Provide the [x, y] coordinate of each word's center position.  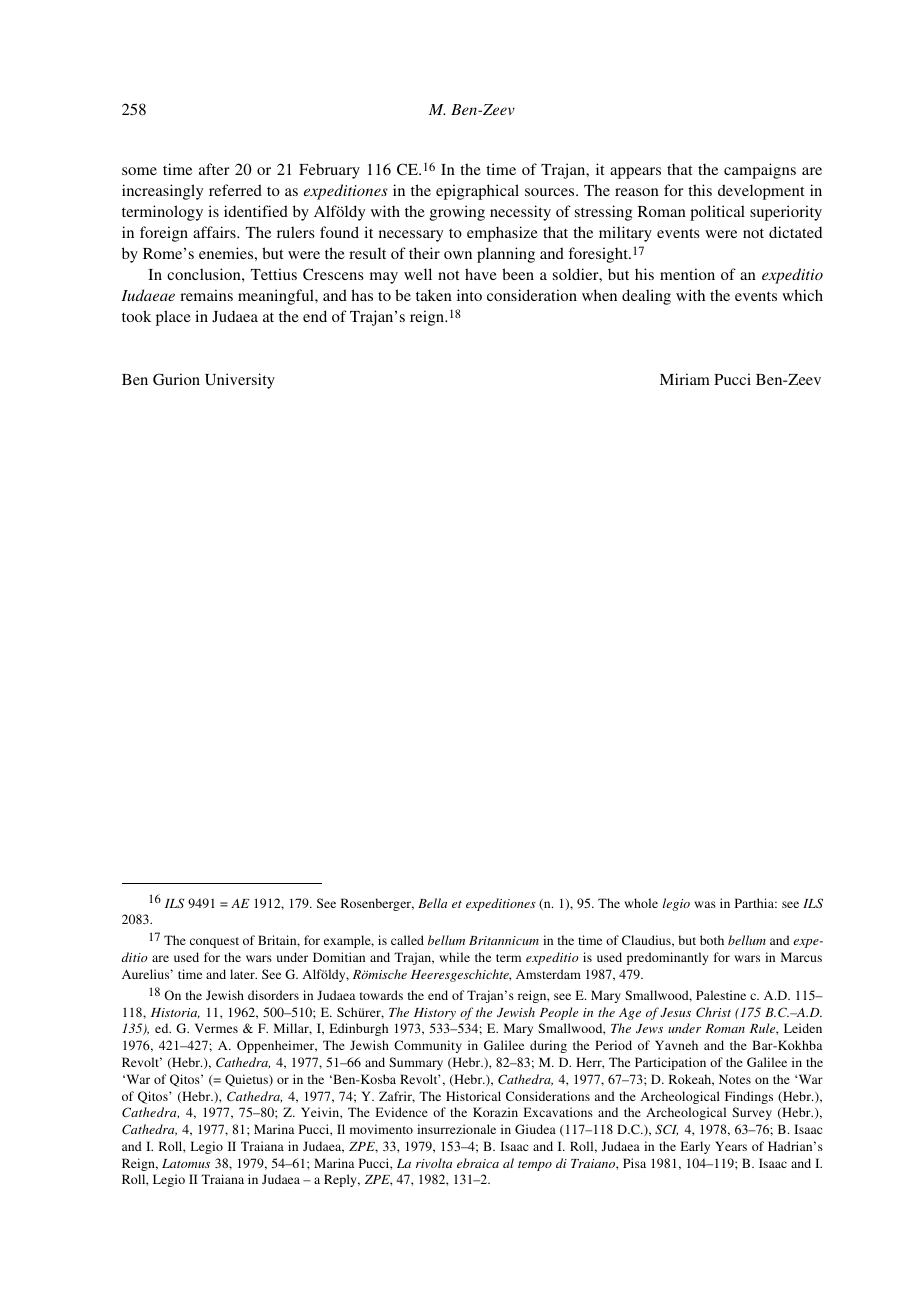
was [705, 904]
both [712, 940]
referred [235, 190]
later [243, 974]
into [469, 295]
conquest [214, 942]
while [454, 957]
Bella [432, 903]
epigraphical [477, 192]
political [717, 213]
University [240, 381]
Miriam [685, 379]
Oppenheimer [277, 1046]
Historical [473, 1096]
